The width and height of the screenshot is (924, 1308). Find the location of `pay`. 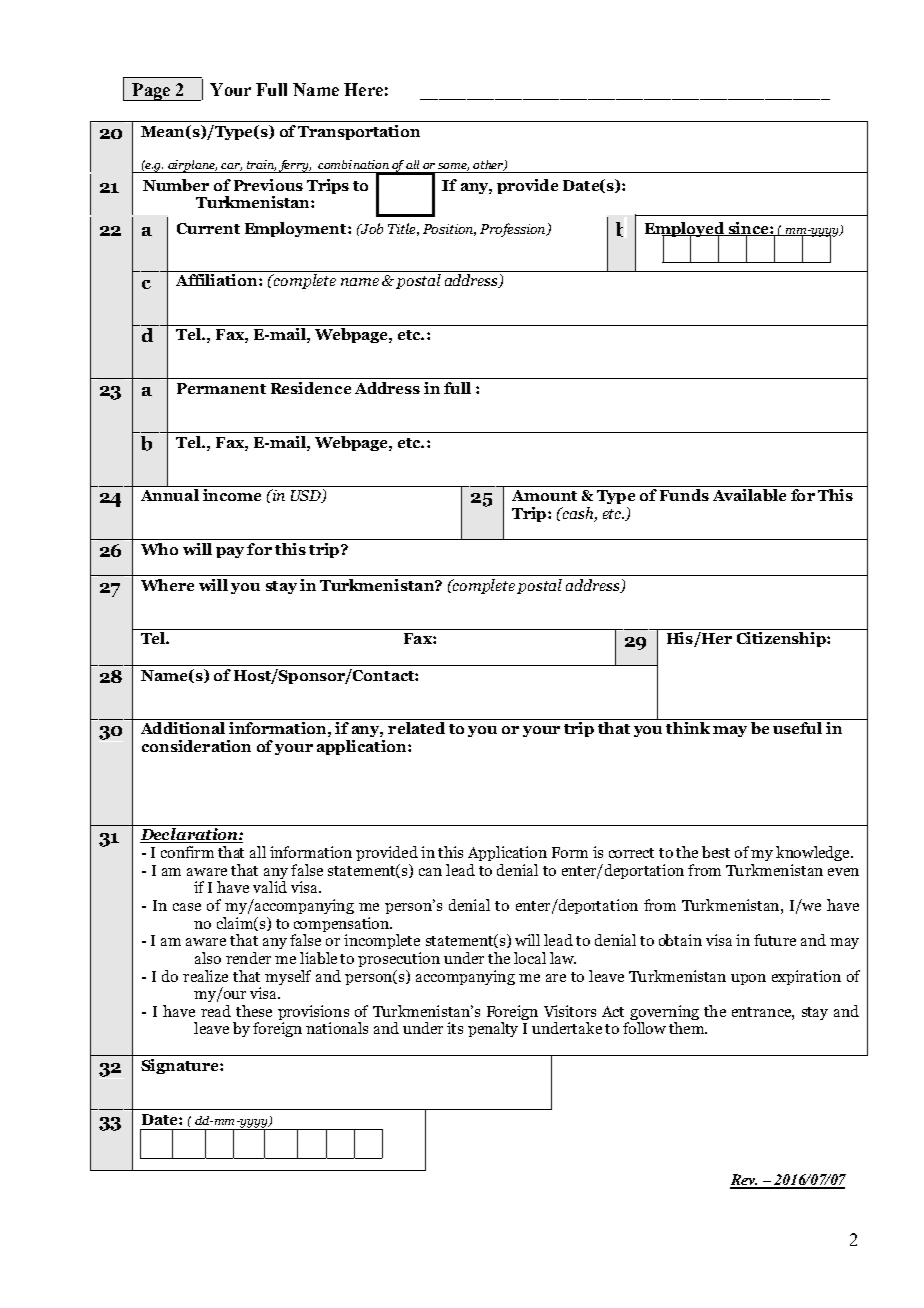

pay is located at coordinates (230, 552).
